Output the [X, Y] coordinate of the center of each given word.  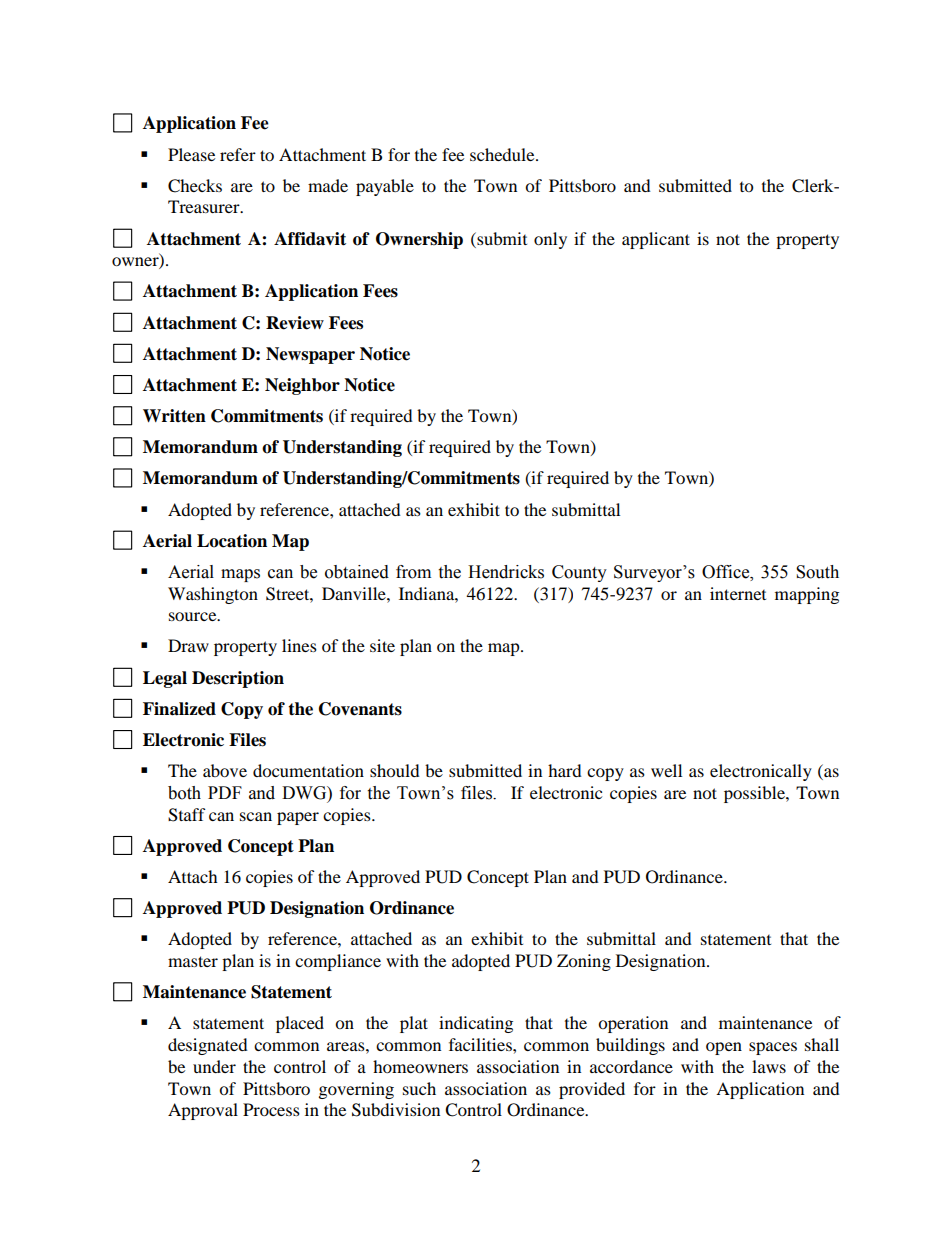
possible [755, 794]
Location [232, 541]
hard [565, 770]
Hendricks [506, 572]
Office [727, 572]
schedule [503, 154]
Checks [195, 186]
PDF [225, 792]
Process [271, 1109]
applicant [656, 240]
